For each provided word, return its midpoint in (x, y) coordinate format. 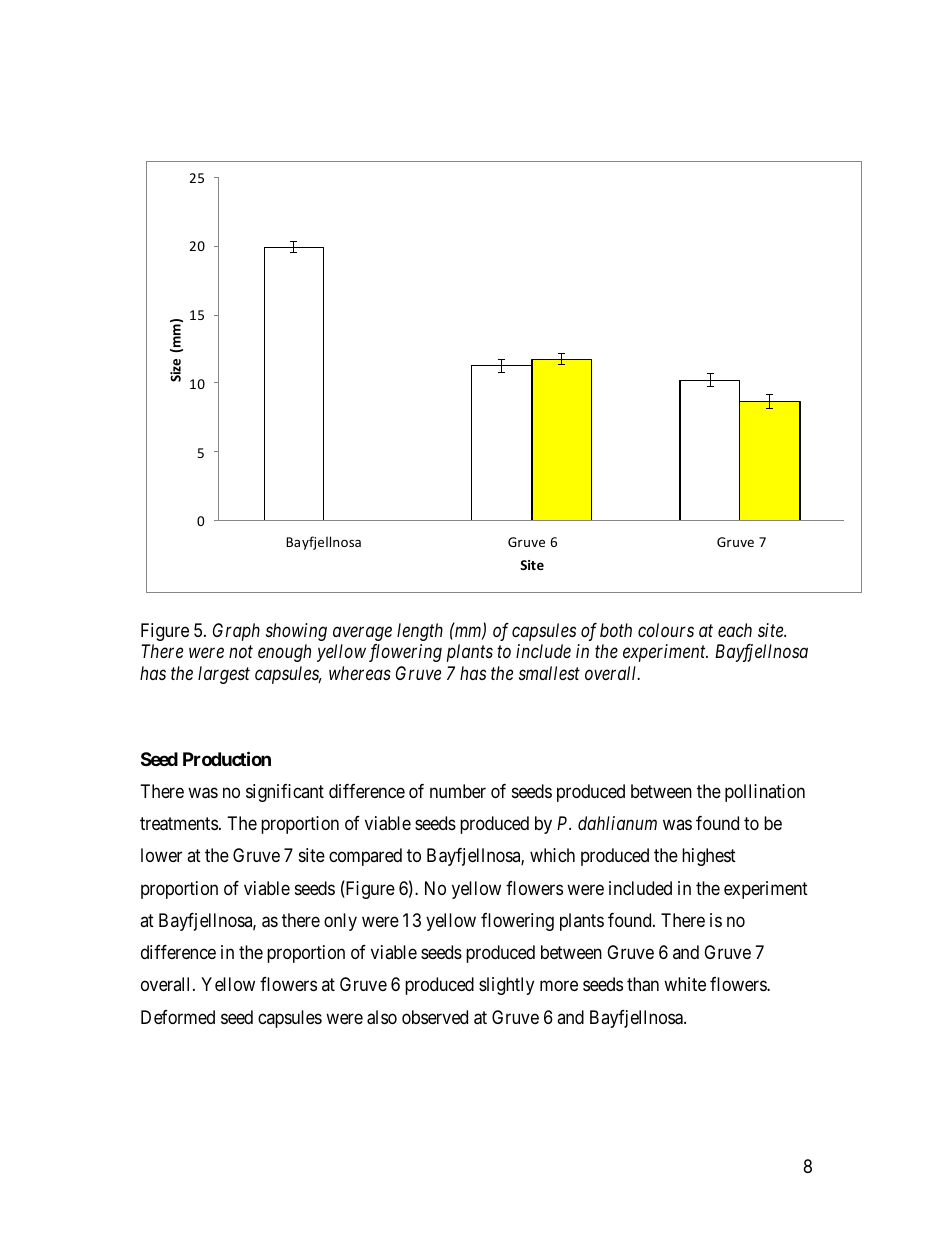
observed (435, 1017)
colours (666, 630)
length (420, 632)
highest (709, 857)
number (458, 791)
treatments (179, 824)
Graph (236, 632)
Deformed (178, 1017)
